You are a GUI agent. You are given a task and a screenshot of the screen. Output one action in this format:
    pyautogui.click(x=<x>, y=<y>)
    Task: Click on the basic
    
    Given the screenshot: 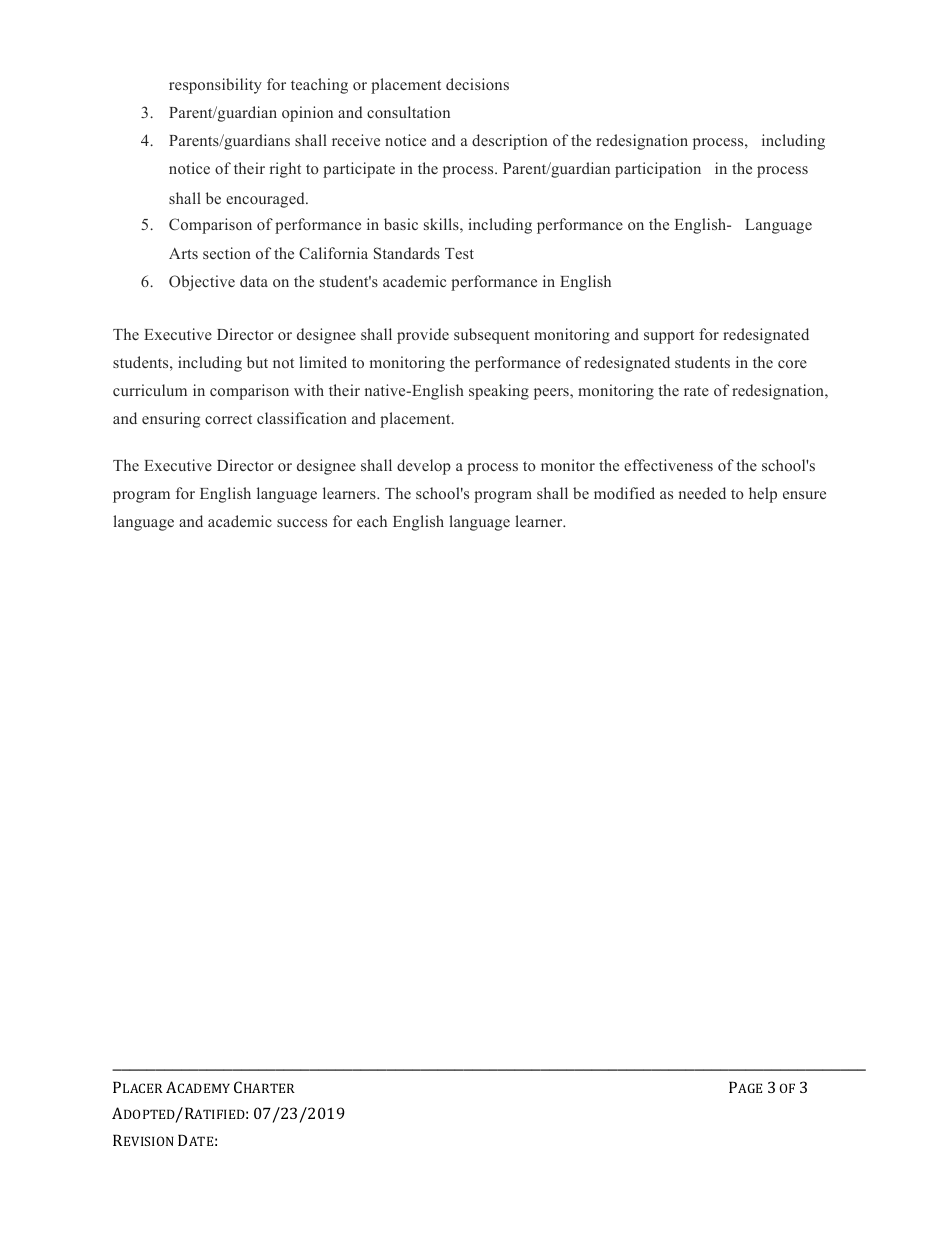 What is the action you would take?
    pyautogui.click(x=401, y=224)
